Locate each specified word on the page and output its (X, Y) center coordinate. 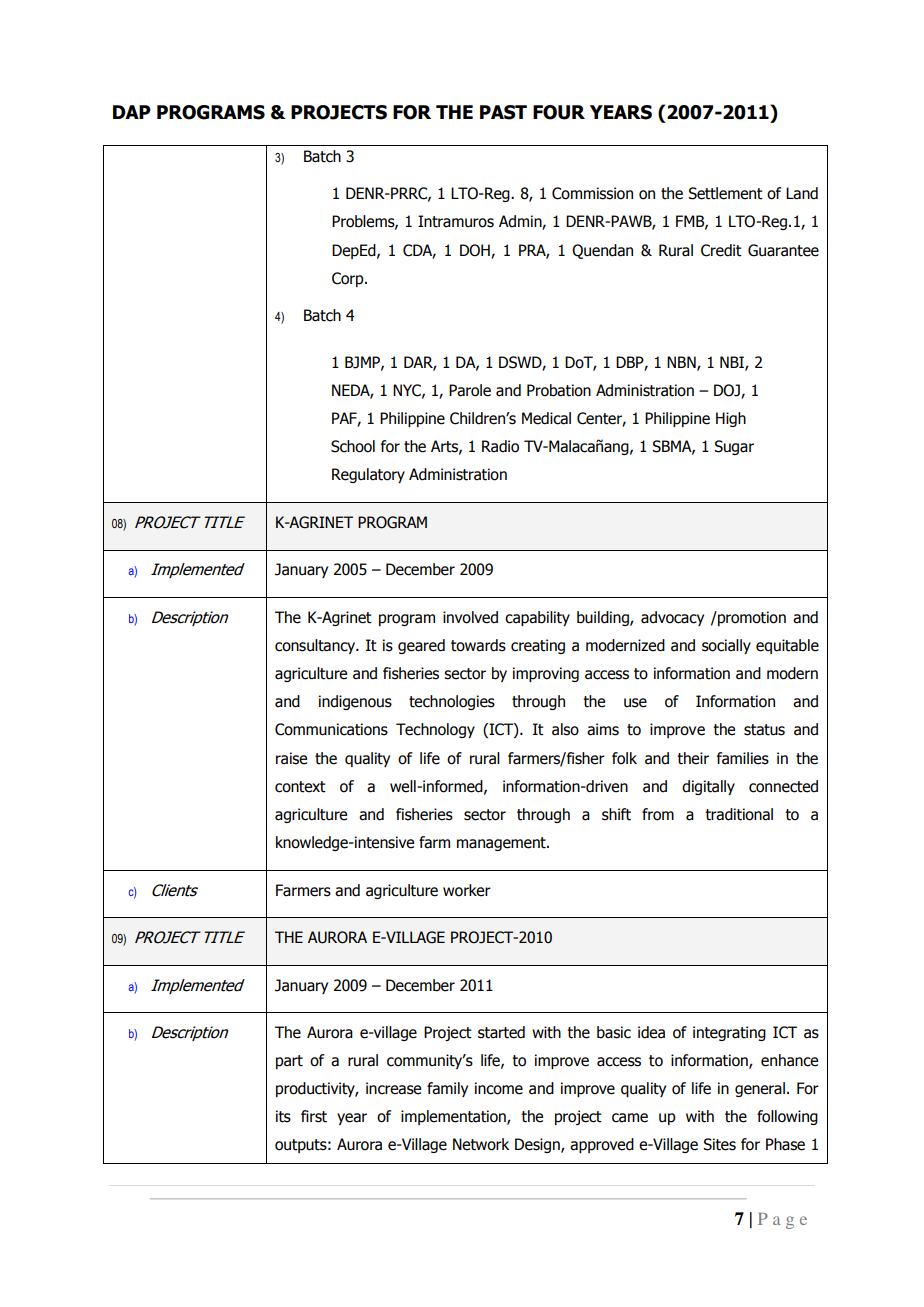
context (300, 787)
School (353, 446)
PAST (503, 112)
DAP (132, 112)
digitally (708, 787)
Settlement (725, 193)
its (283, 1116)
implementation (454, 1117)
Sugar (734, 447)
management (502, 844)
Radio (500, 446)
